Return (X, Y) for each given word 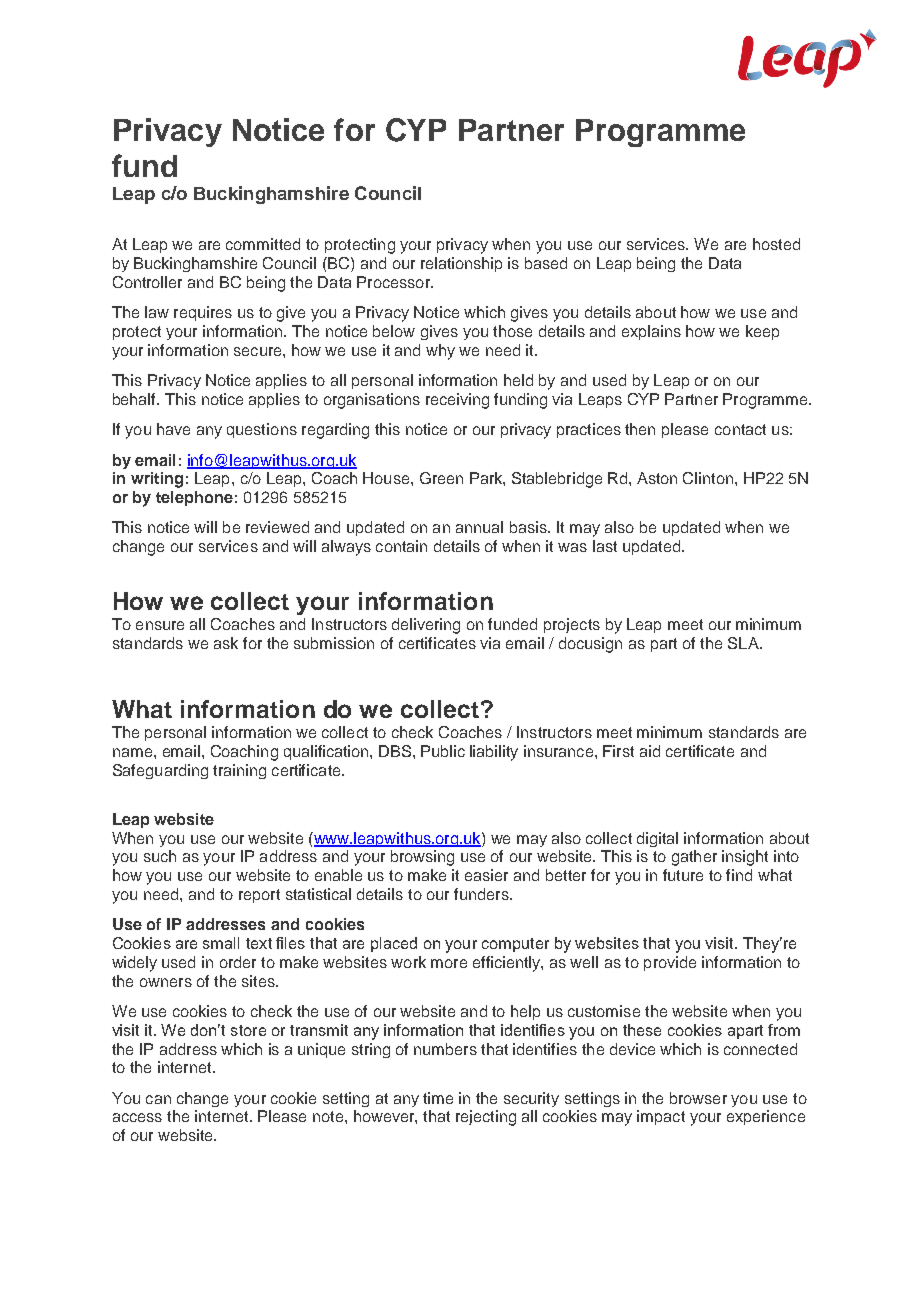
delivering (426, 626)
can (158, 1099)
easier (486, 875)
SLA (744, 643)
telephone (194, 498)
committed (263, 244)
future (683, 875)
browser (698, 1098)
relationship (461, 264)
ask (226, 643)
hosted (776, 244)
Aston (657, 478)
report (259, 896)
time (438, 1098)
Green (441, 478)
